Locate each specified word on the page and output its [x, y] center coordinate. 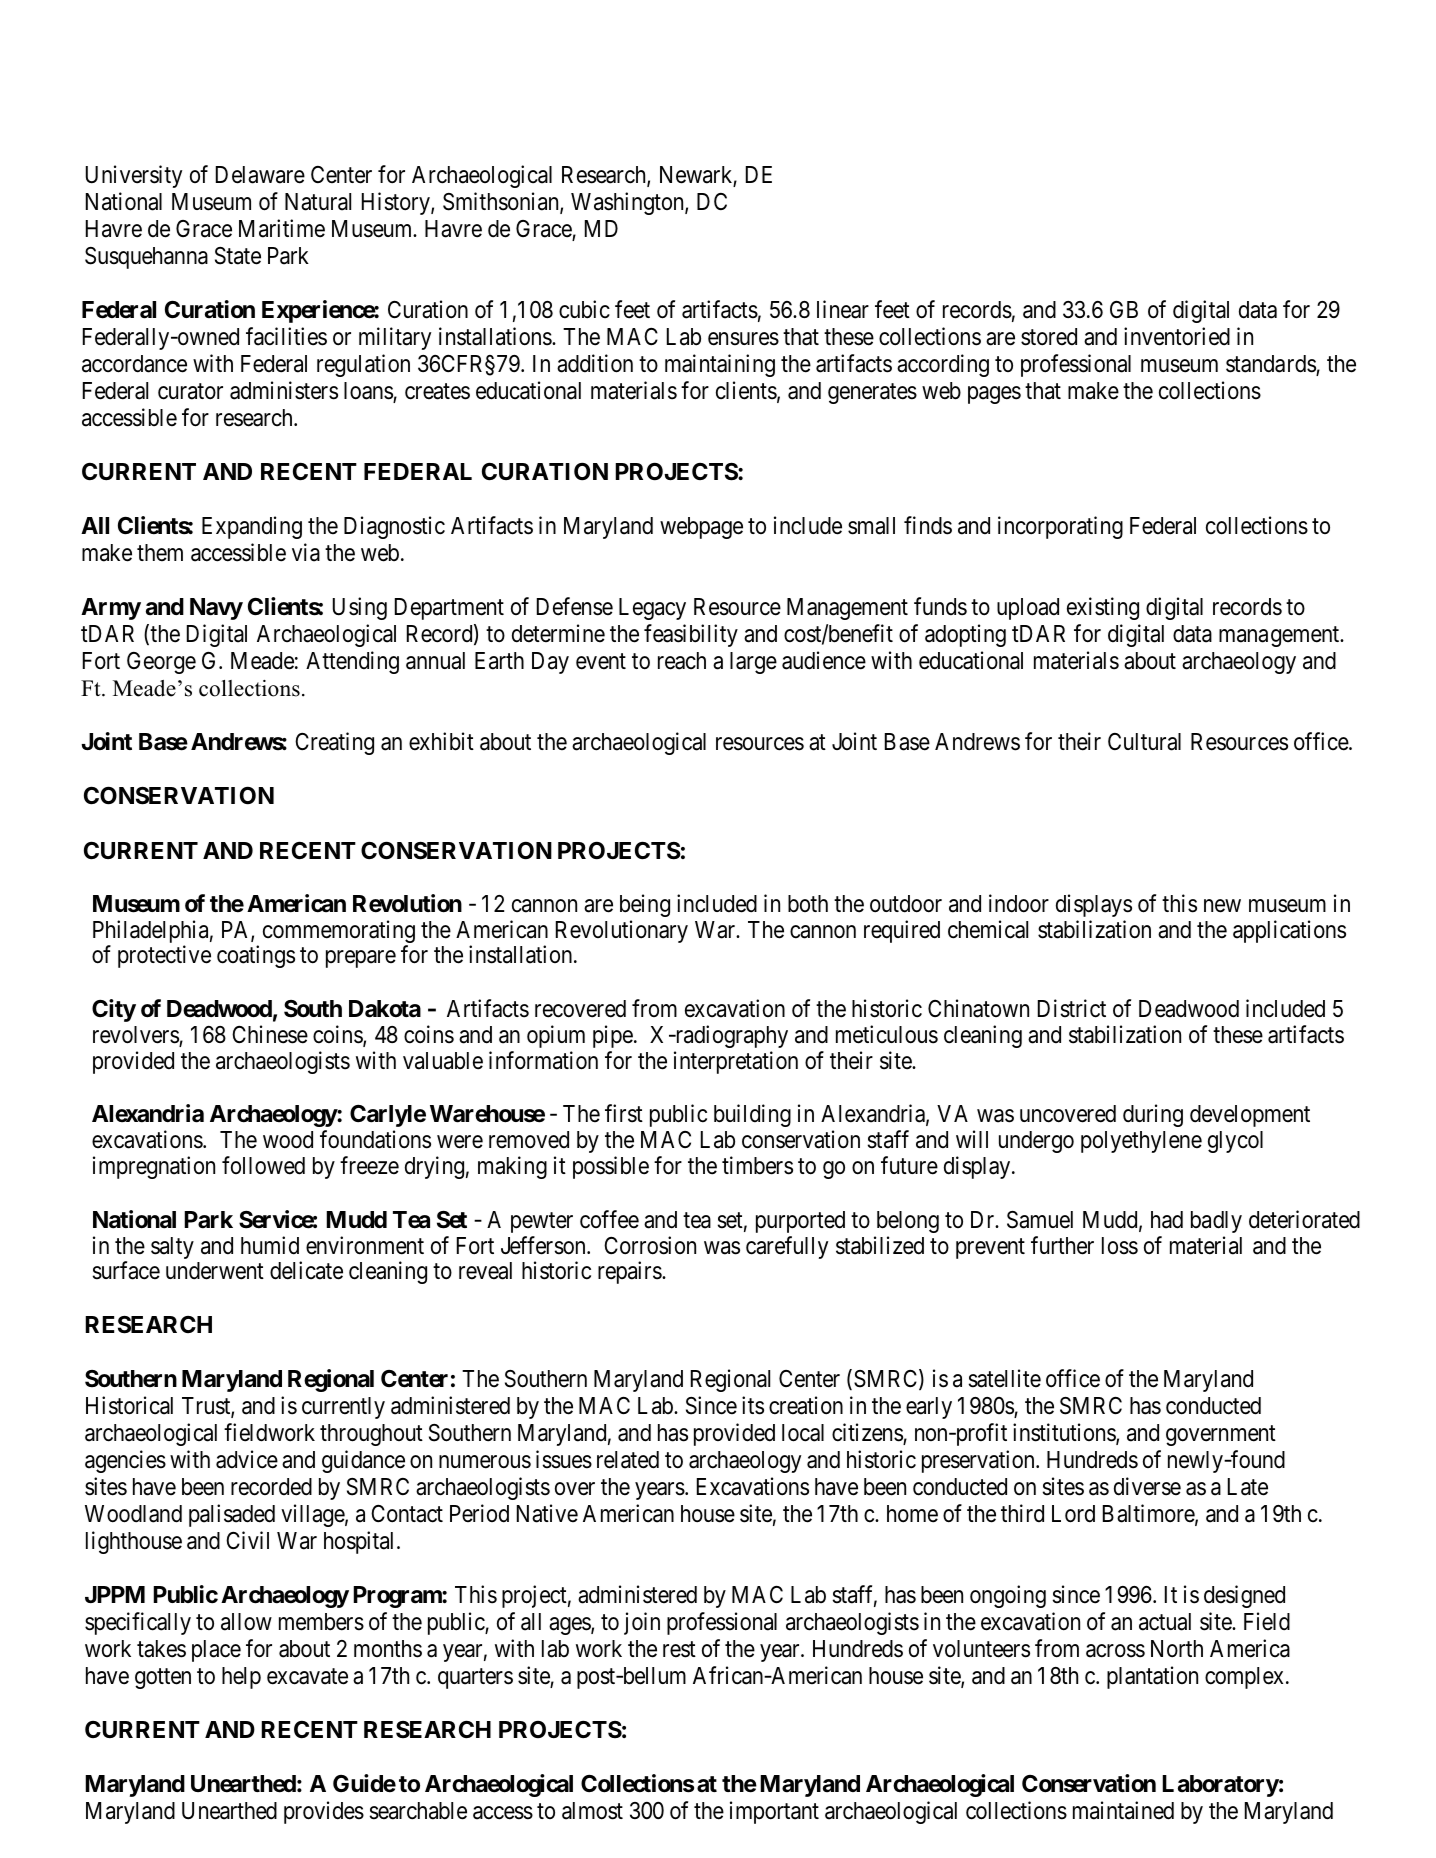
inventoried [1177, 336]
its [753, 1405]
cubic [584, 309]
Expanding [252, 527]
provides [324, 1812]
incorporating [1060, 527]
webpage [701, 528]
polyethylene [1141, 1142]
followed [263, 1165]
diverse [1147, 1486]
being [645, 905]
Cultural [1144, 742]
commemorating [339, 933]
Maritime [282, 228]
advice [247, 1459]
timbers [757, 1165]
